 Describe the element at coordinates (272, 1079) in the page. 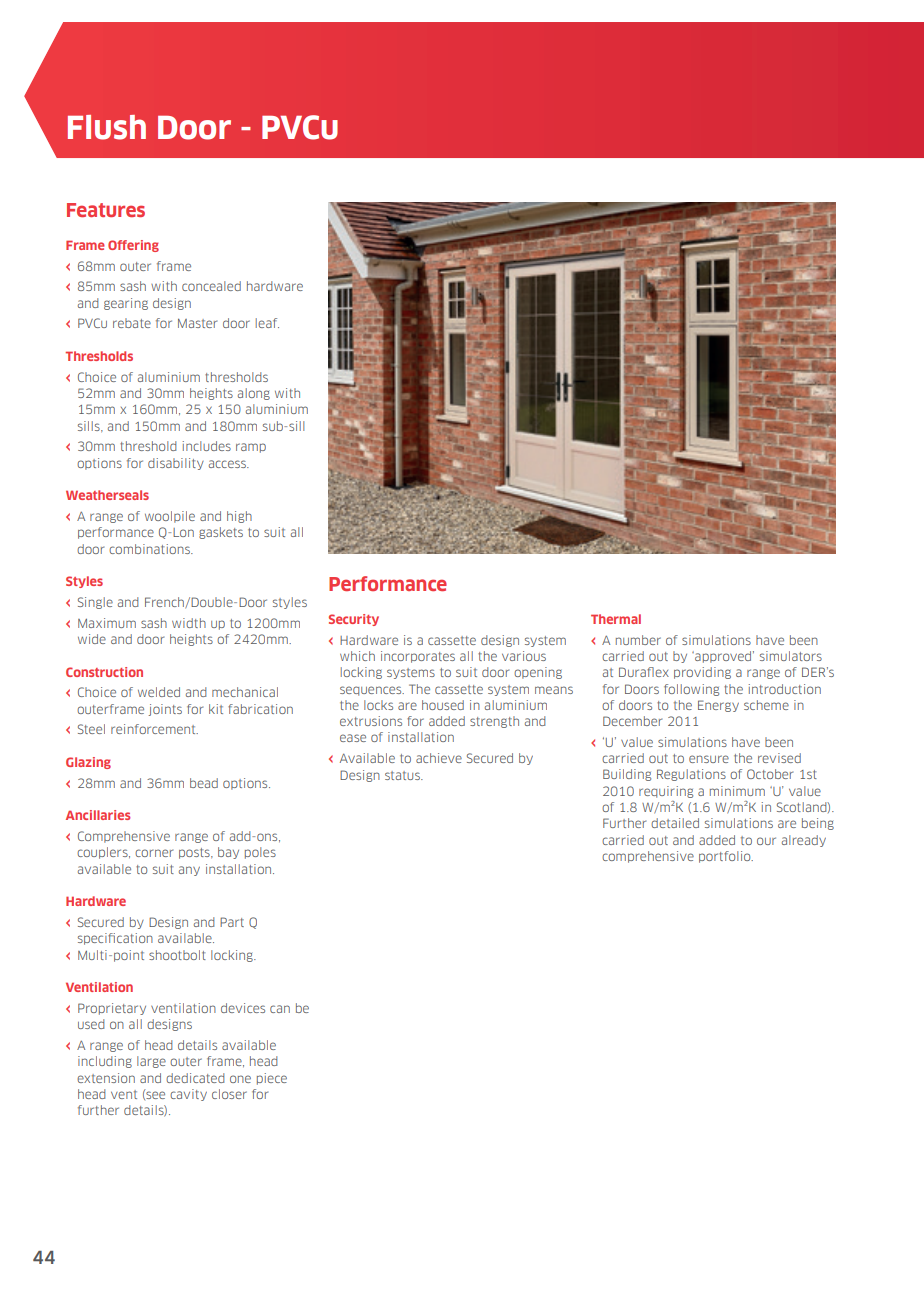

I see `piece` at that location.
